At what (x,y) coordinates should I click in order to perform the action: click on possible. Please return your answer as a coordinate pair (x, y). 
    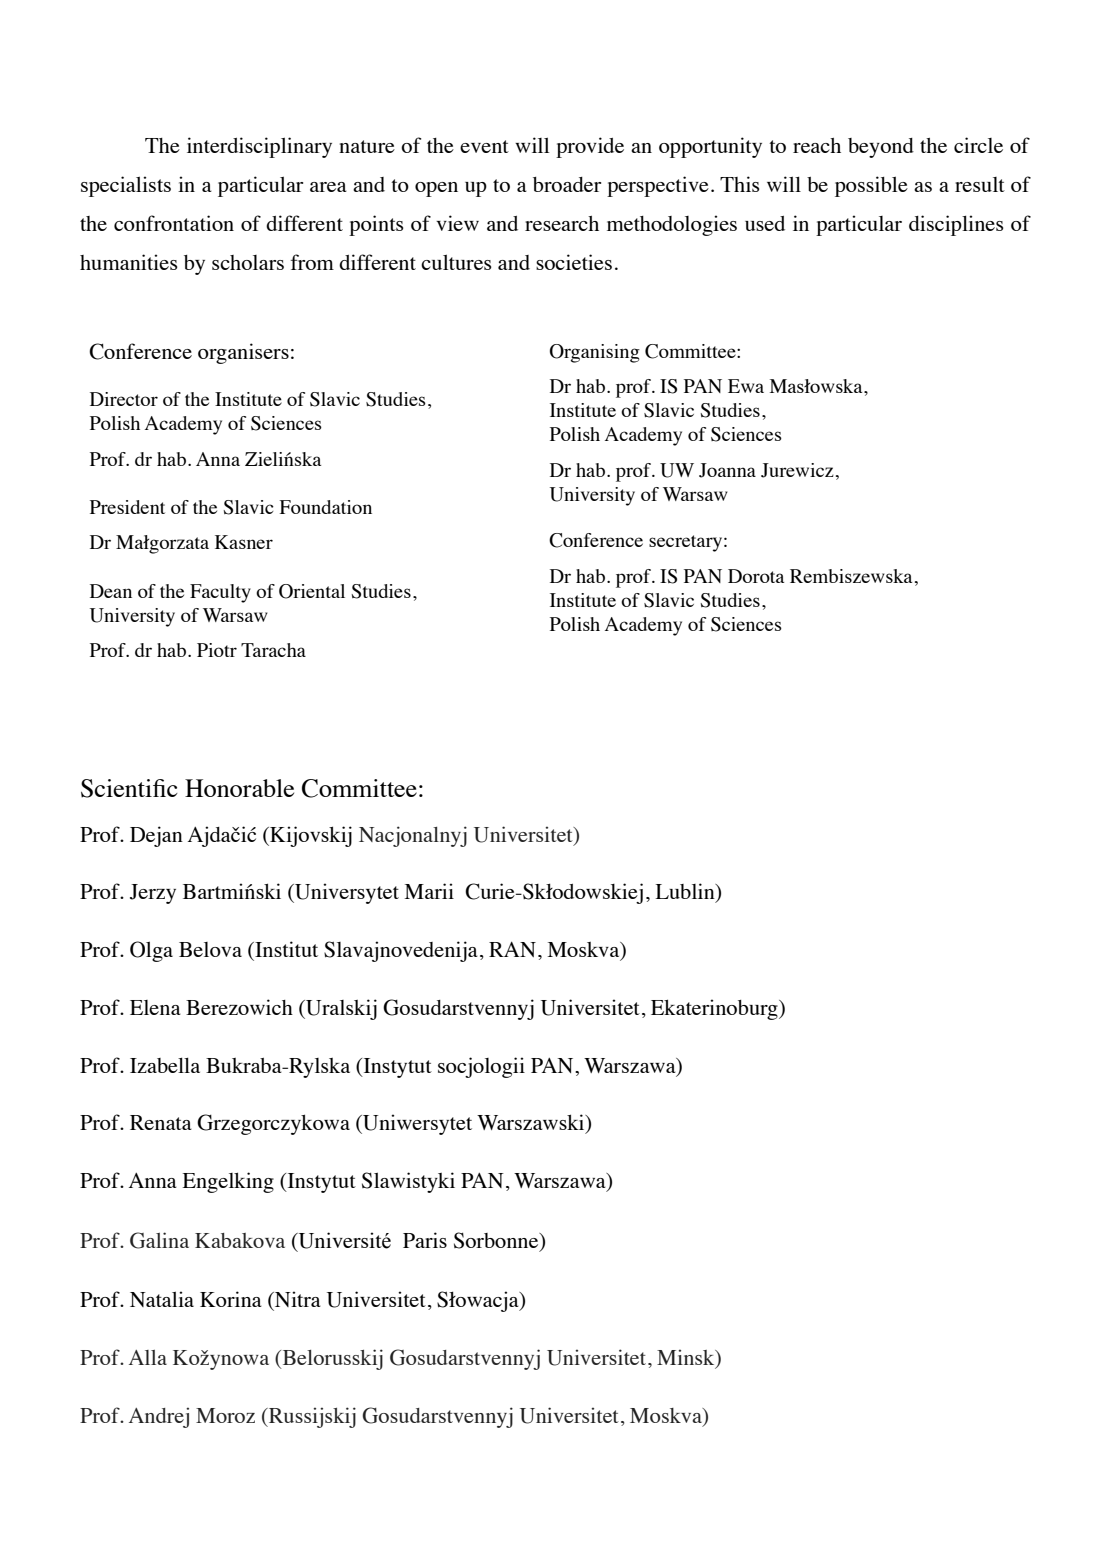
    Looking at the image, I should click on (871, 186).
